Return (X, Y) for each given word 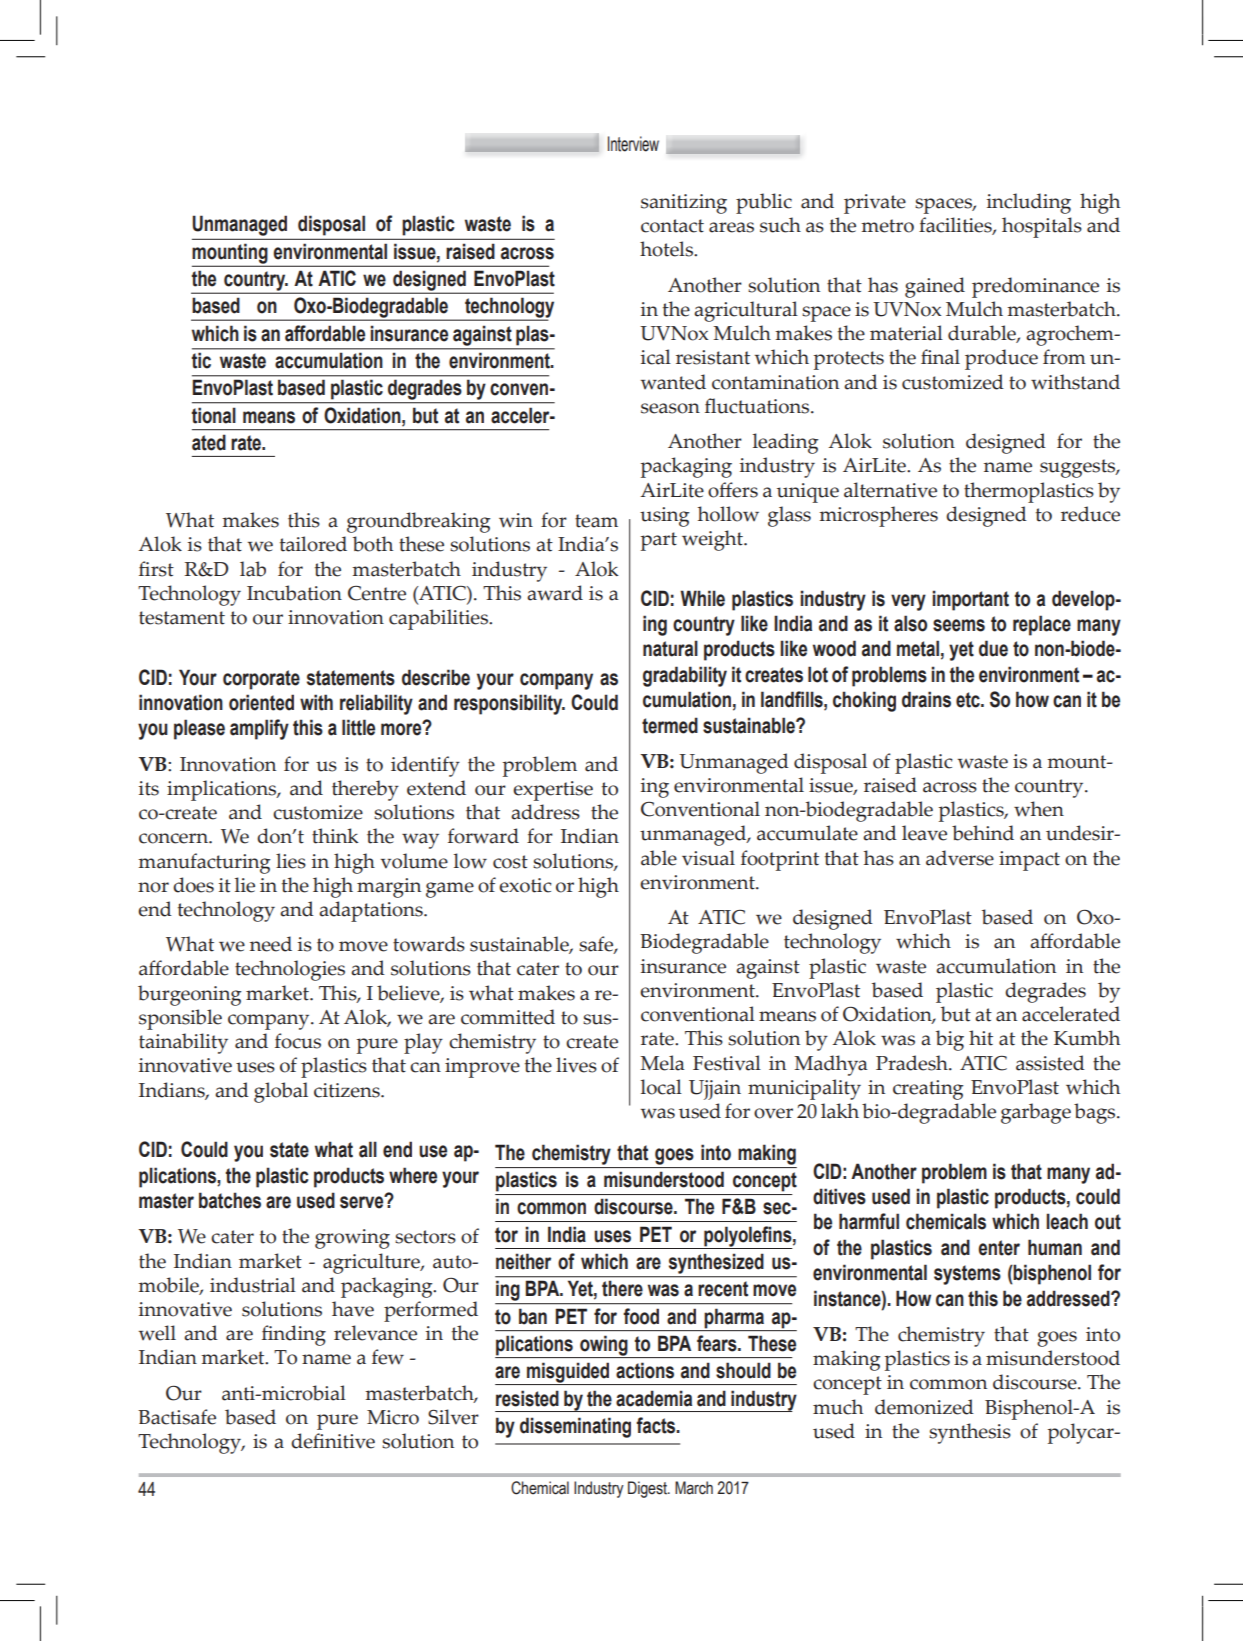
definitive (333, 1441)
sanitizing (684, 204)
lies (291, 861)
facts (657, 1425)
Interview (633, 144)
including (1029, 203)
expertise (553, 791)
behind (983, 833)
